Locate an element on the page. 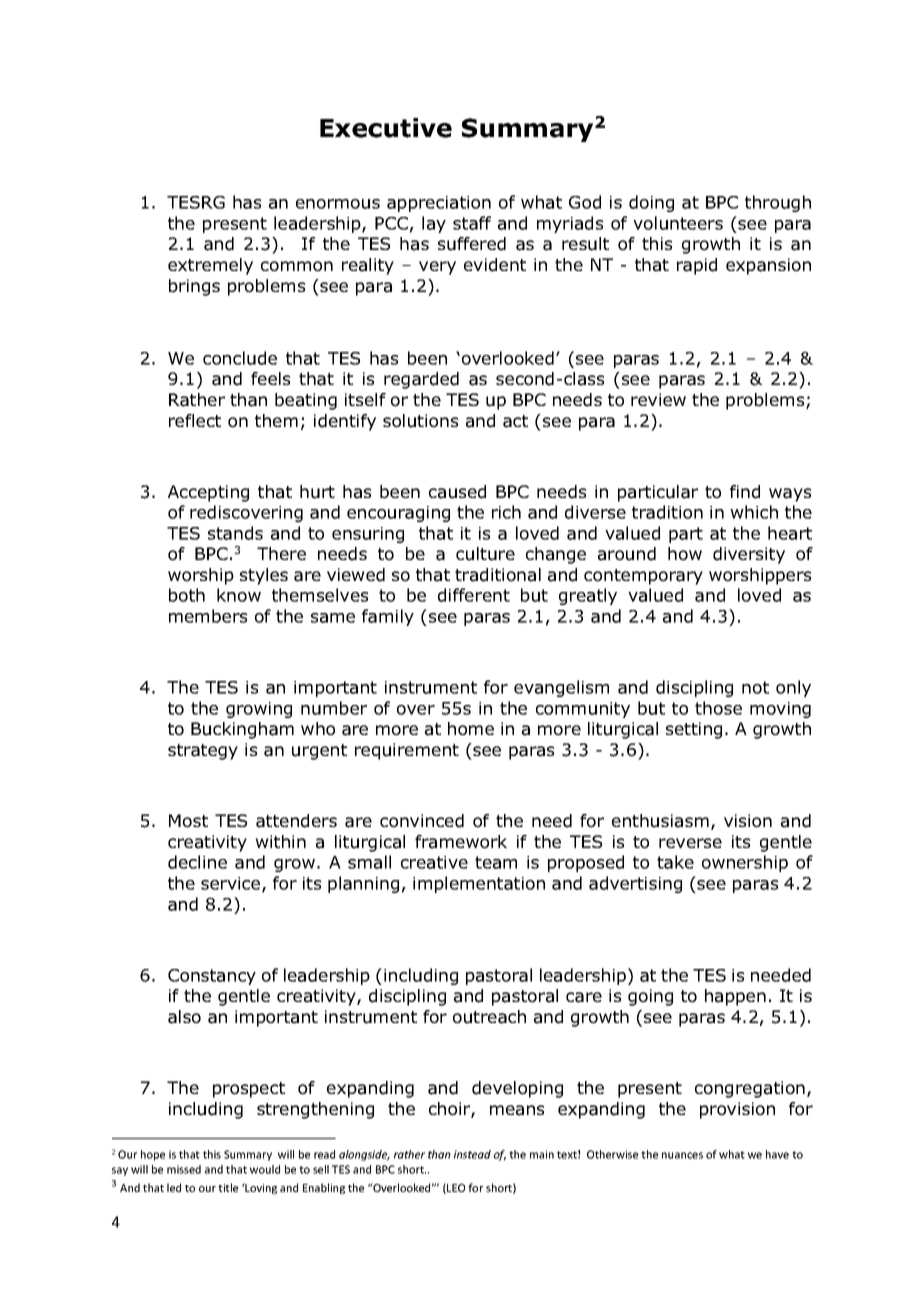 This document has height=1308, width=924. missed is located at coordinates (184, 1169).
